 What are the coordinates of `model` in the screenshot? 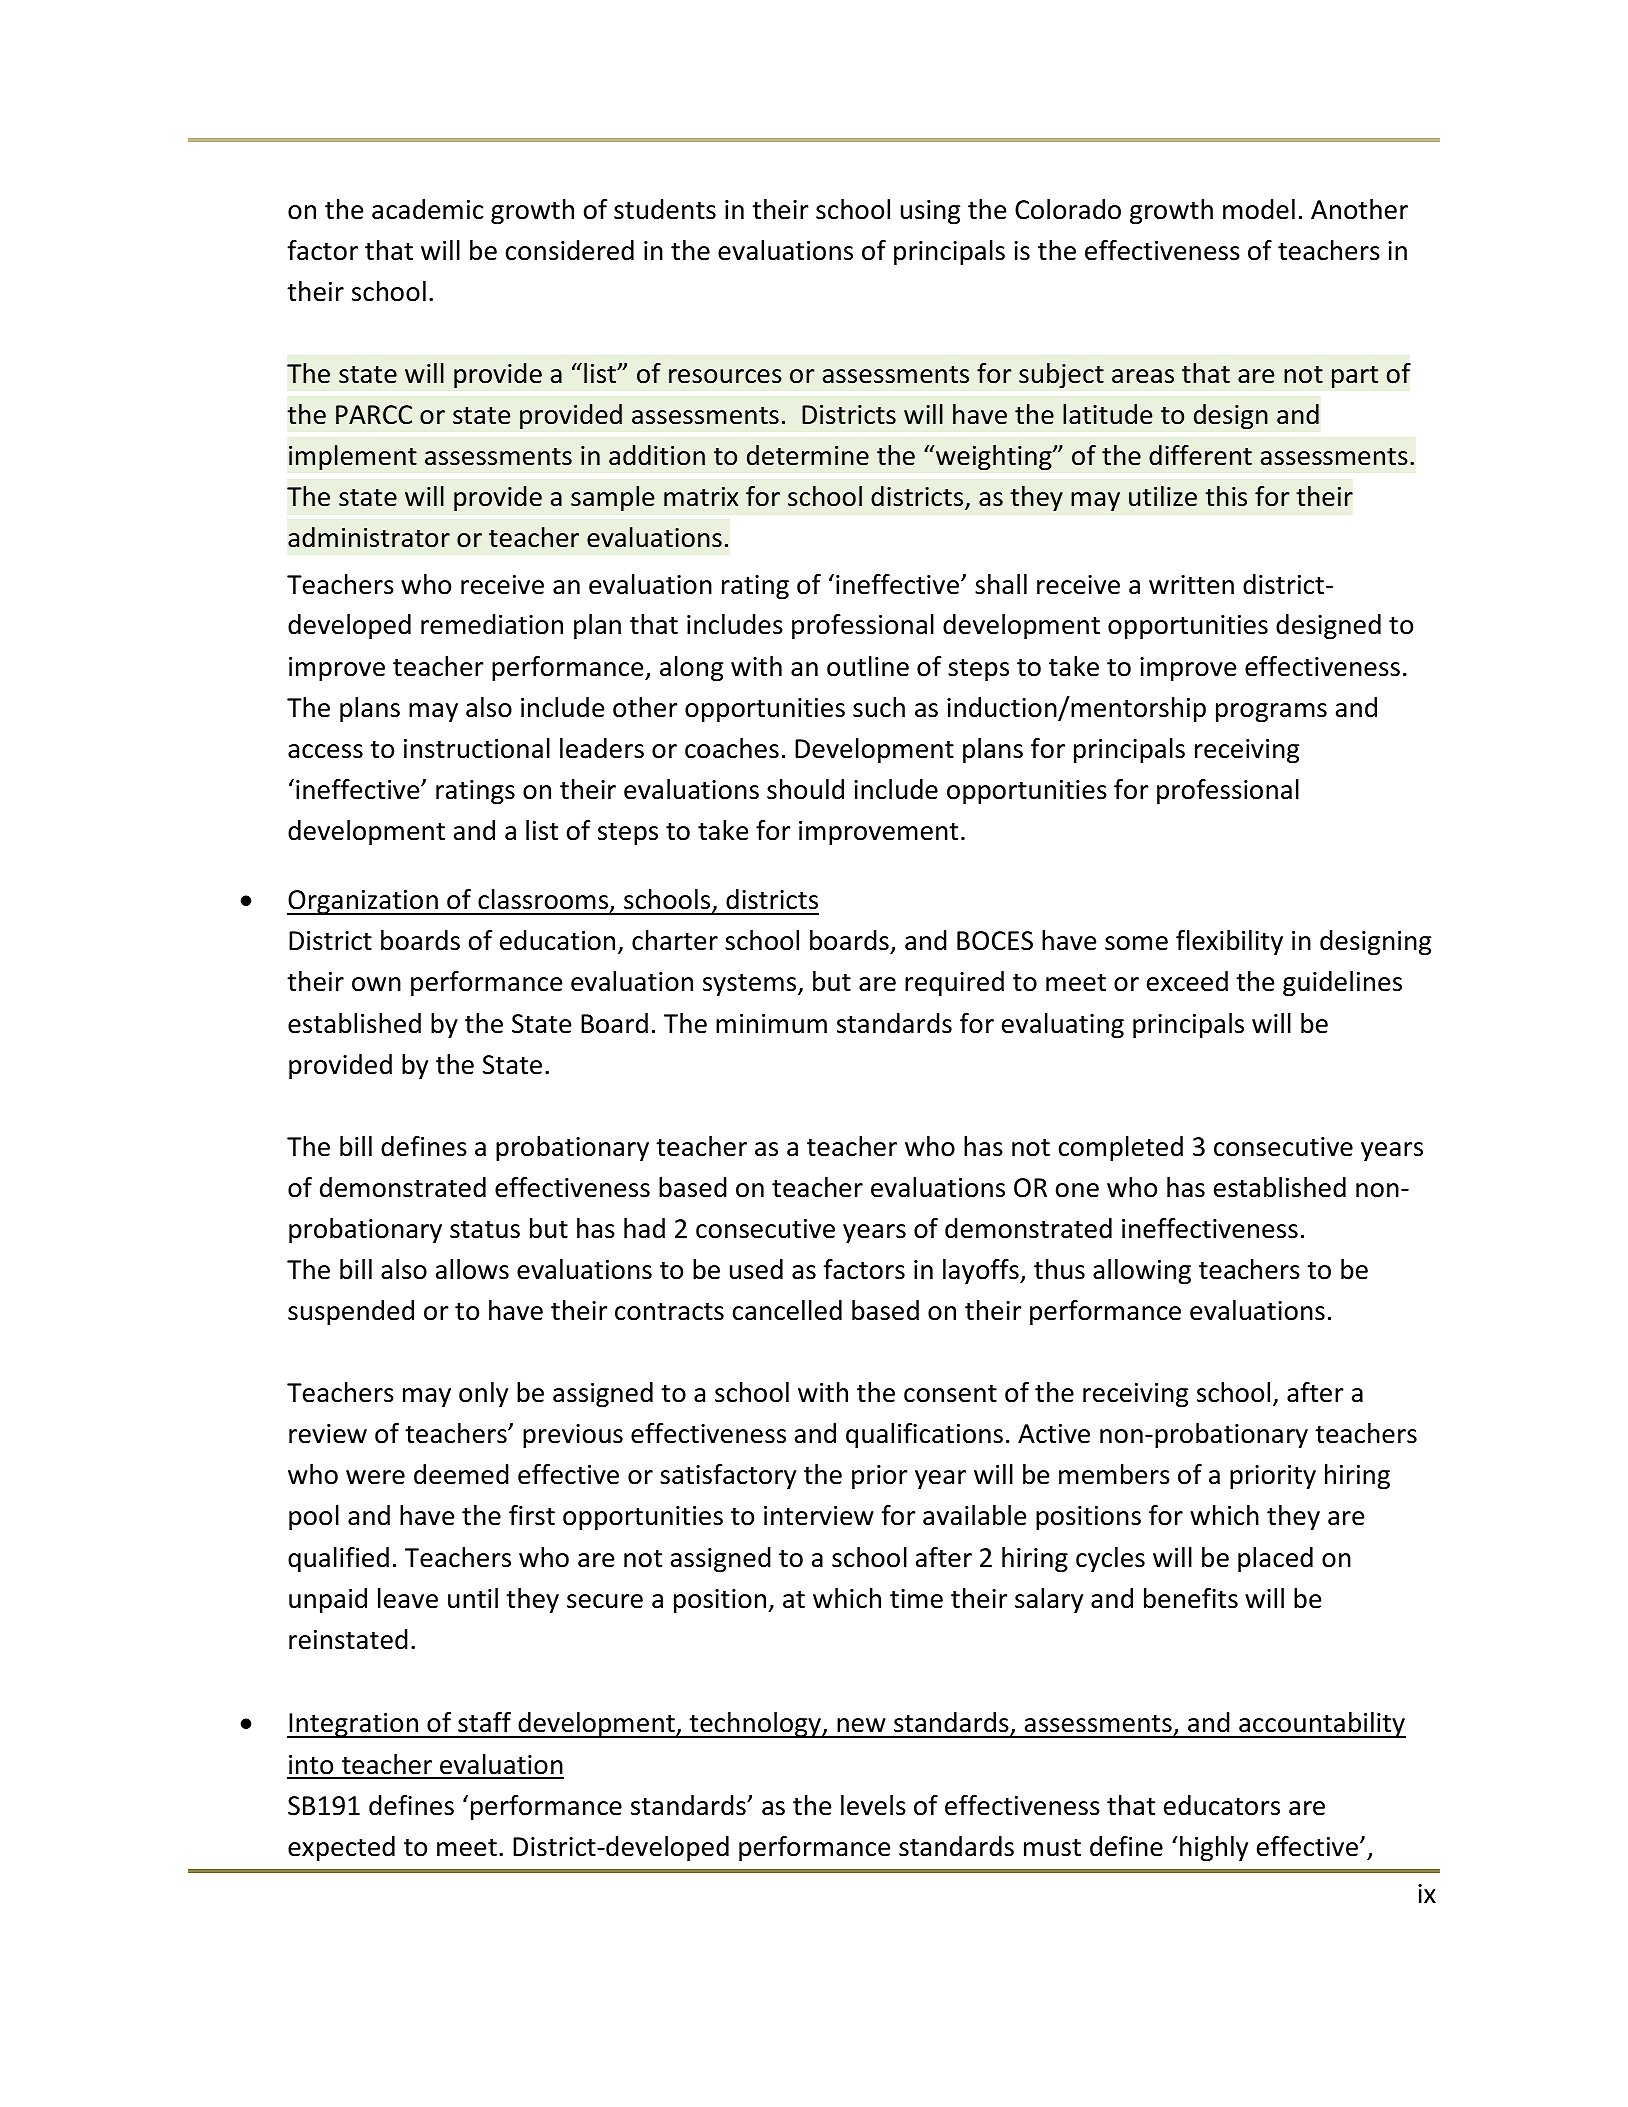 It's located at (1259, 209).
